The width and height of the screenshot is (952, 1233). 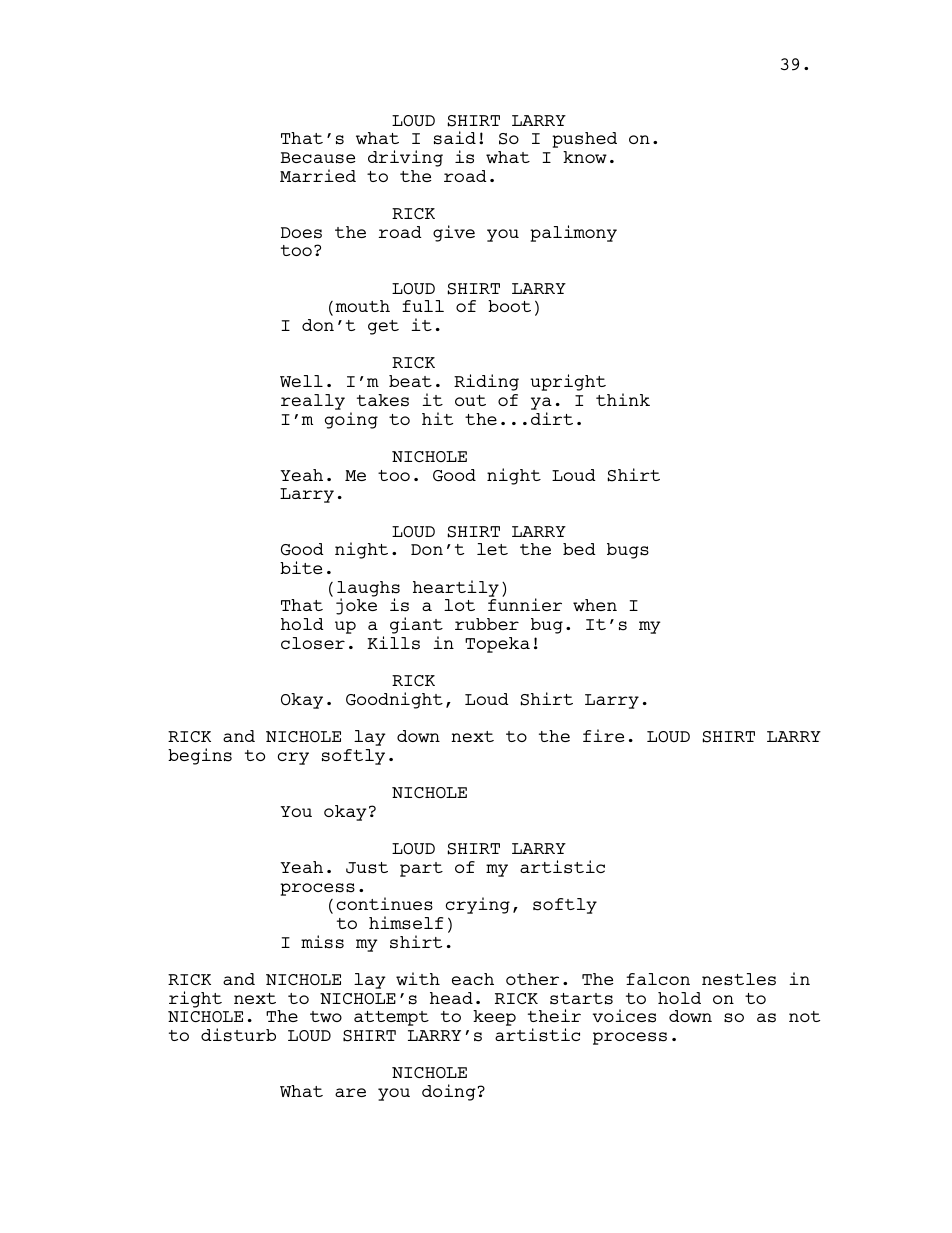 What do you see at coordinates (494, 1018) in the screenshot?
I see `keep` at bounding box center [494, 1018].
